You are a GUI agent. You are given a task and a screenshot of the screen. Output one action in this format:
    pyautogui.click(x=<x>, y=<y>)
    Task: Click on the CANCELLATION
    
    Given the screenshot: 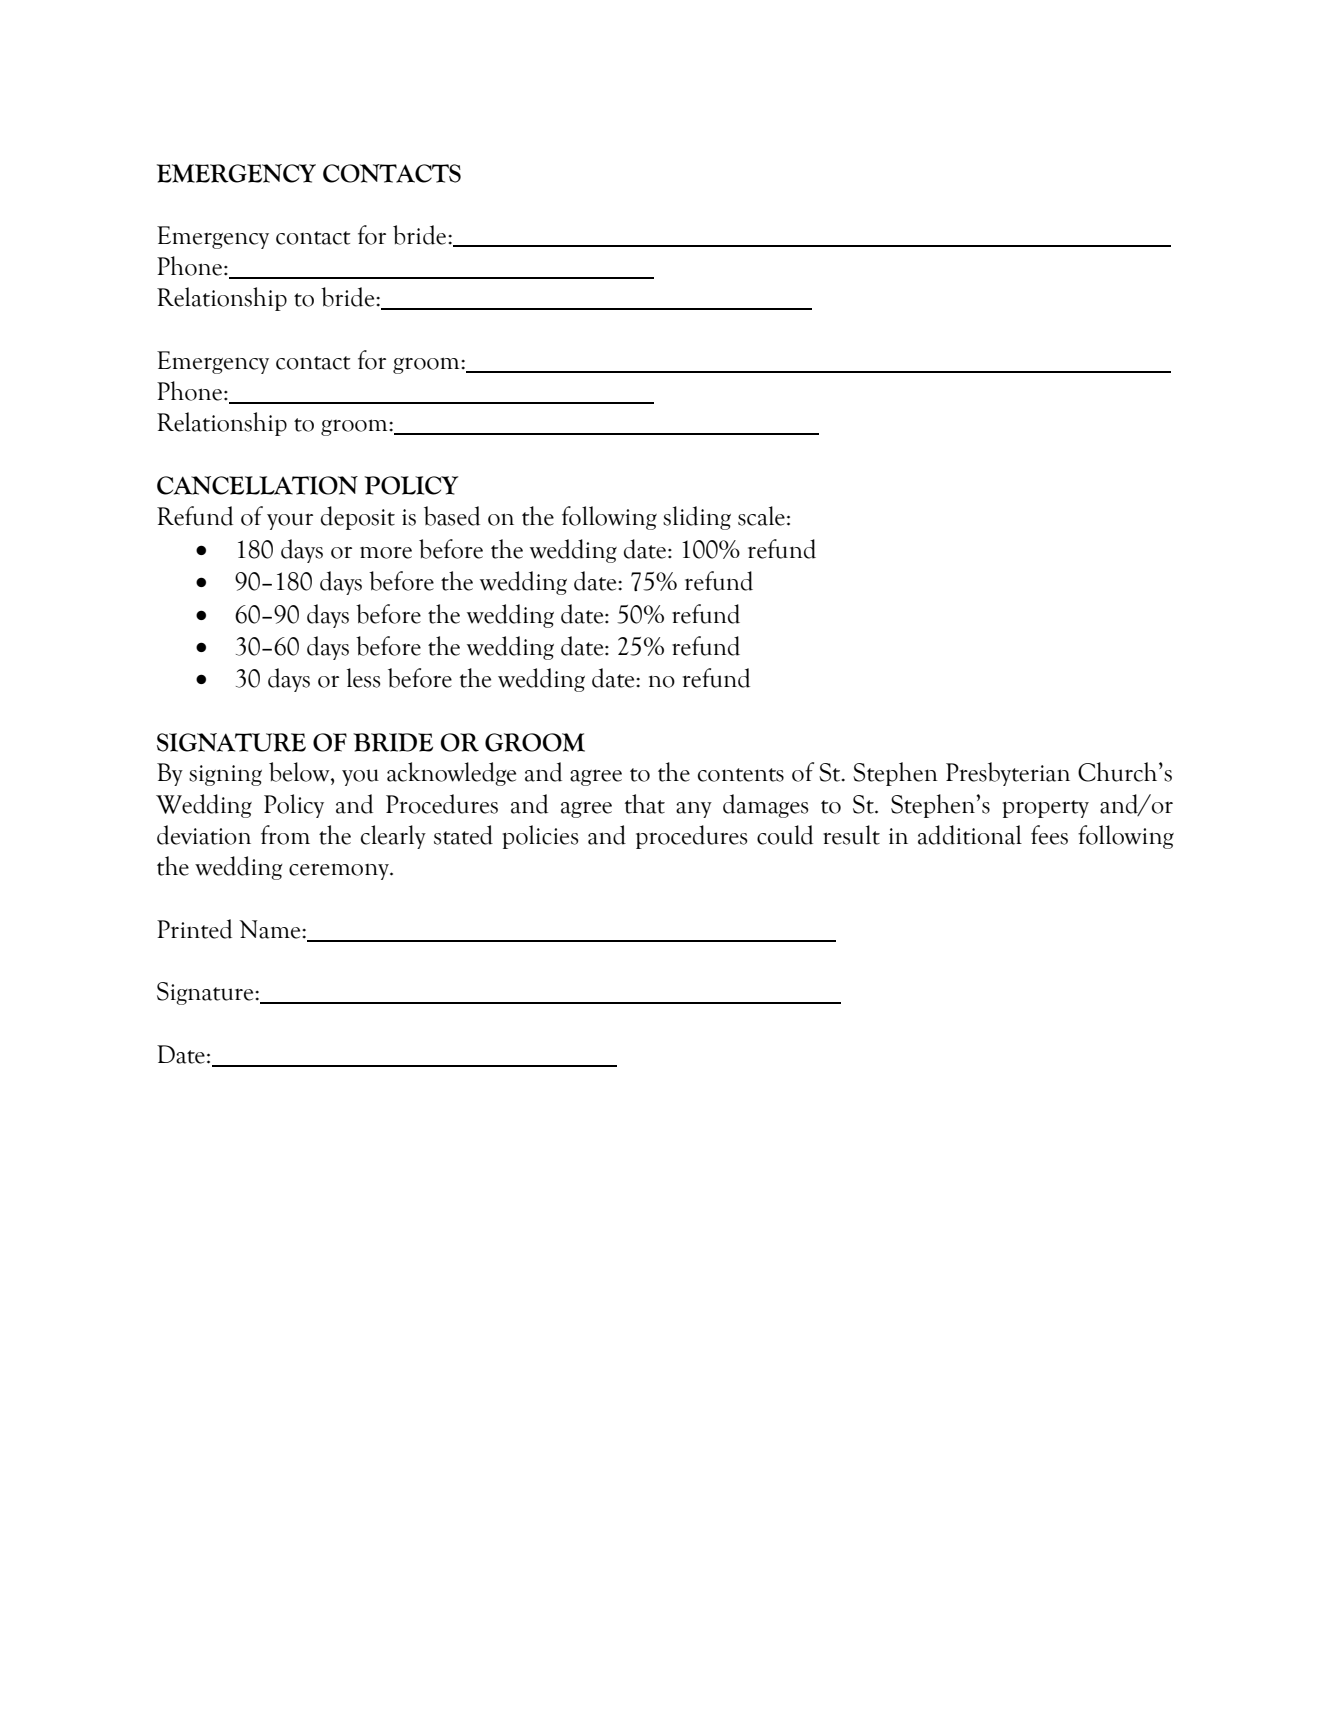 What is the action you would take?
    pyautogui.click(x=257, y=485)
